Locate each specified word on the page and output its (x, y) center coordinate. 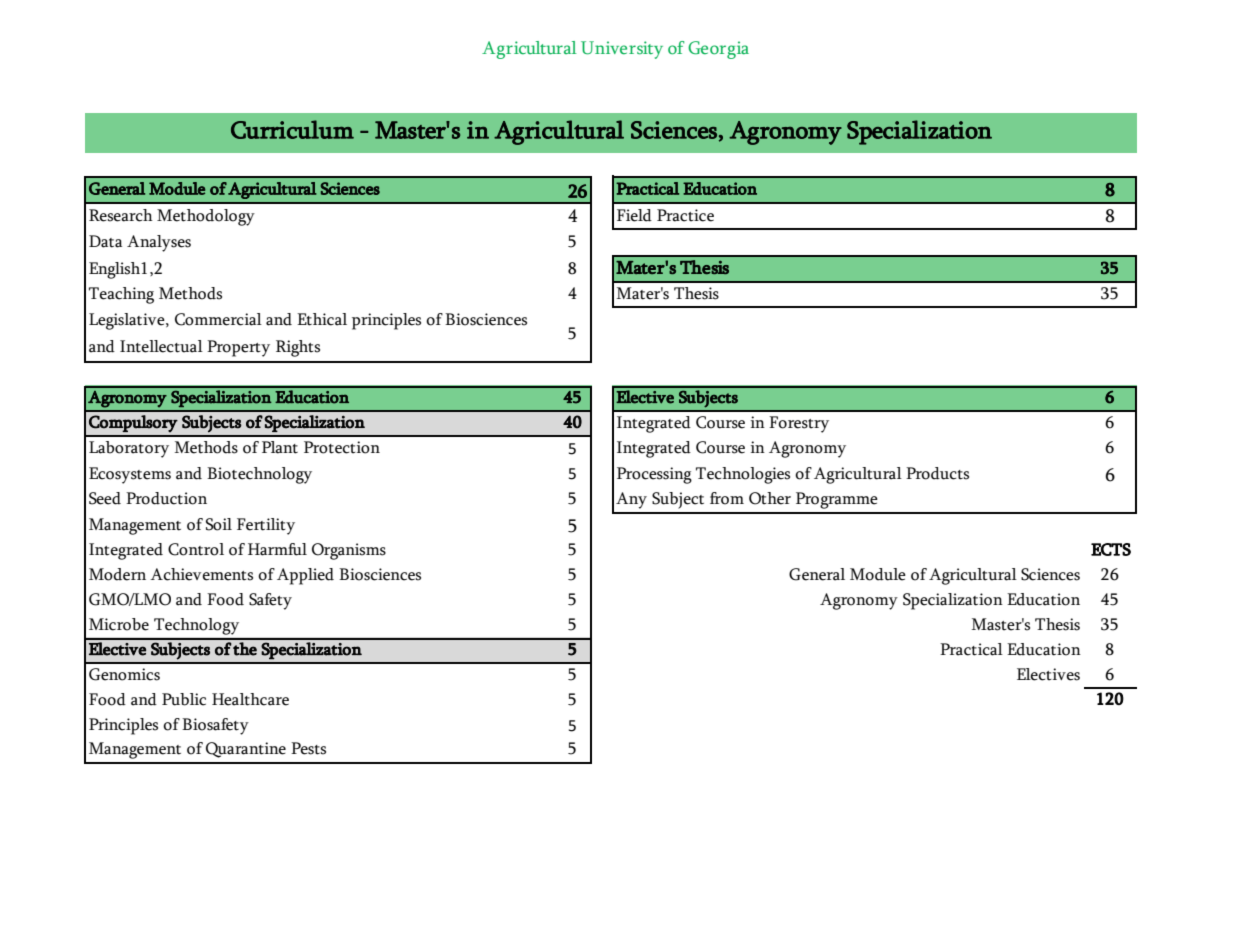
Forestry (799, 424)
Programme (837, 500)
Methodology (206, 217)
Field (634, 215)
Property (238, 348)
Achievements (201, 574)
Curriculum (292, 129)
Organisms (349, 551)
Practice (685, 215)
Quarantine (246, 750)
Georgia (718, 50)
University (622, 50)
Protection (342, 447)
